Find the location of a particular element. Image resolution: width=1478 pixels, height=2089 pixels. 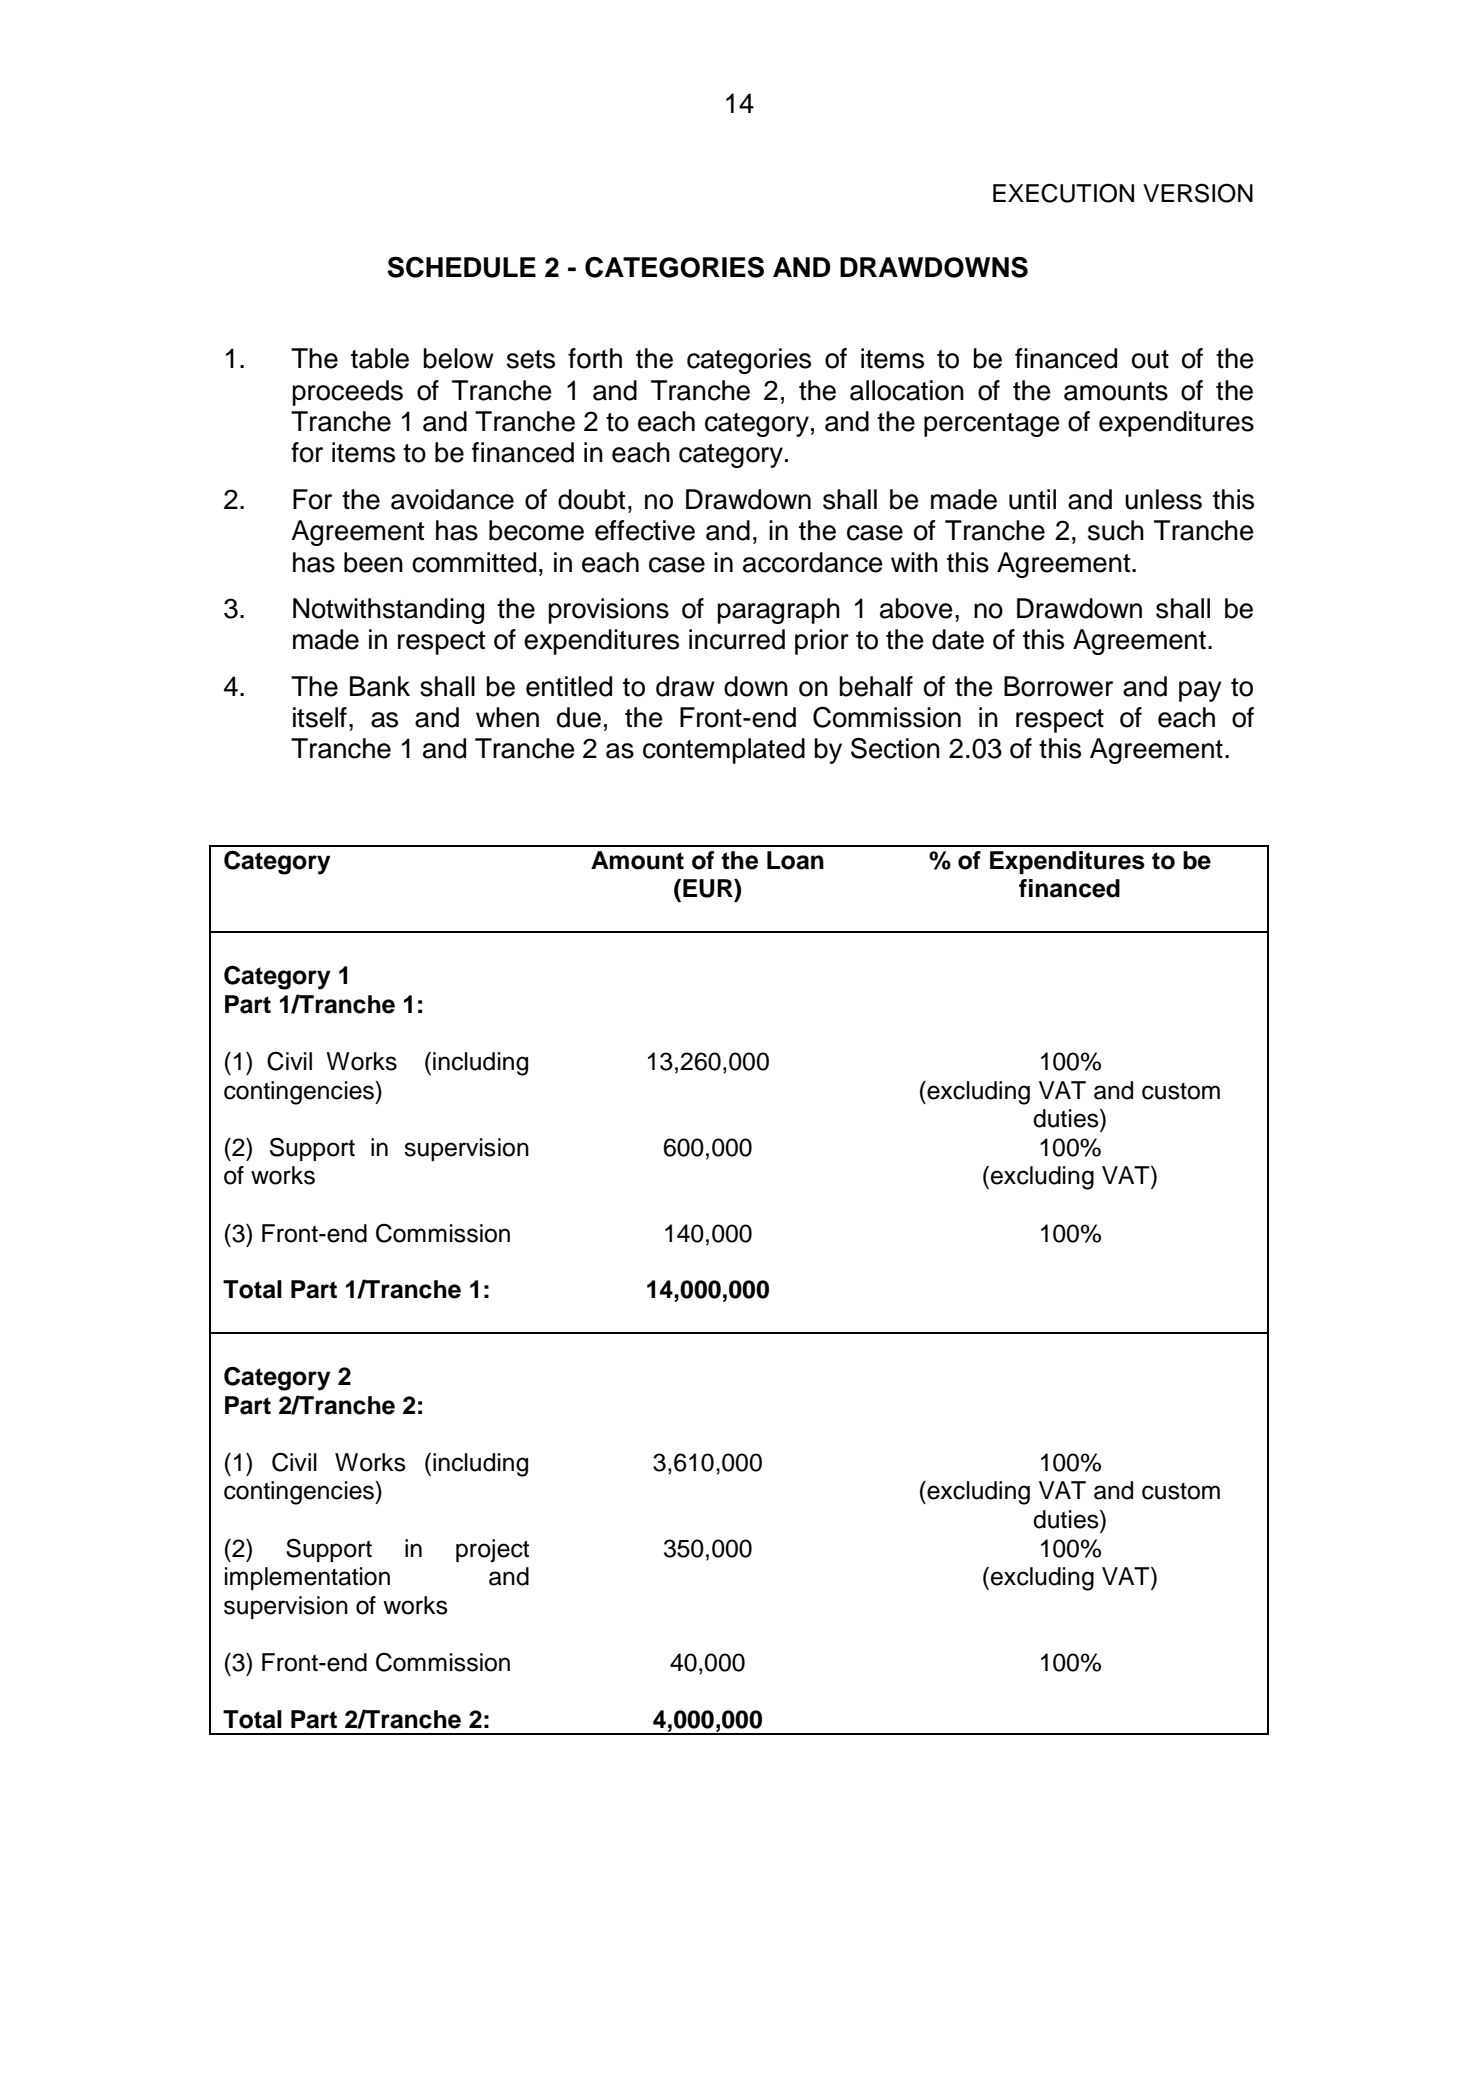

Borrower is located at coordinates (1058, 686).
